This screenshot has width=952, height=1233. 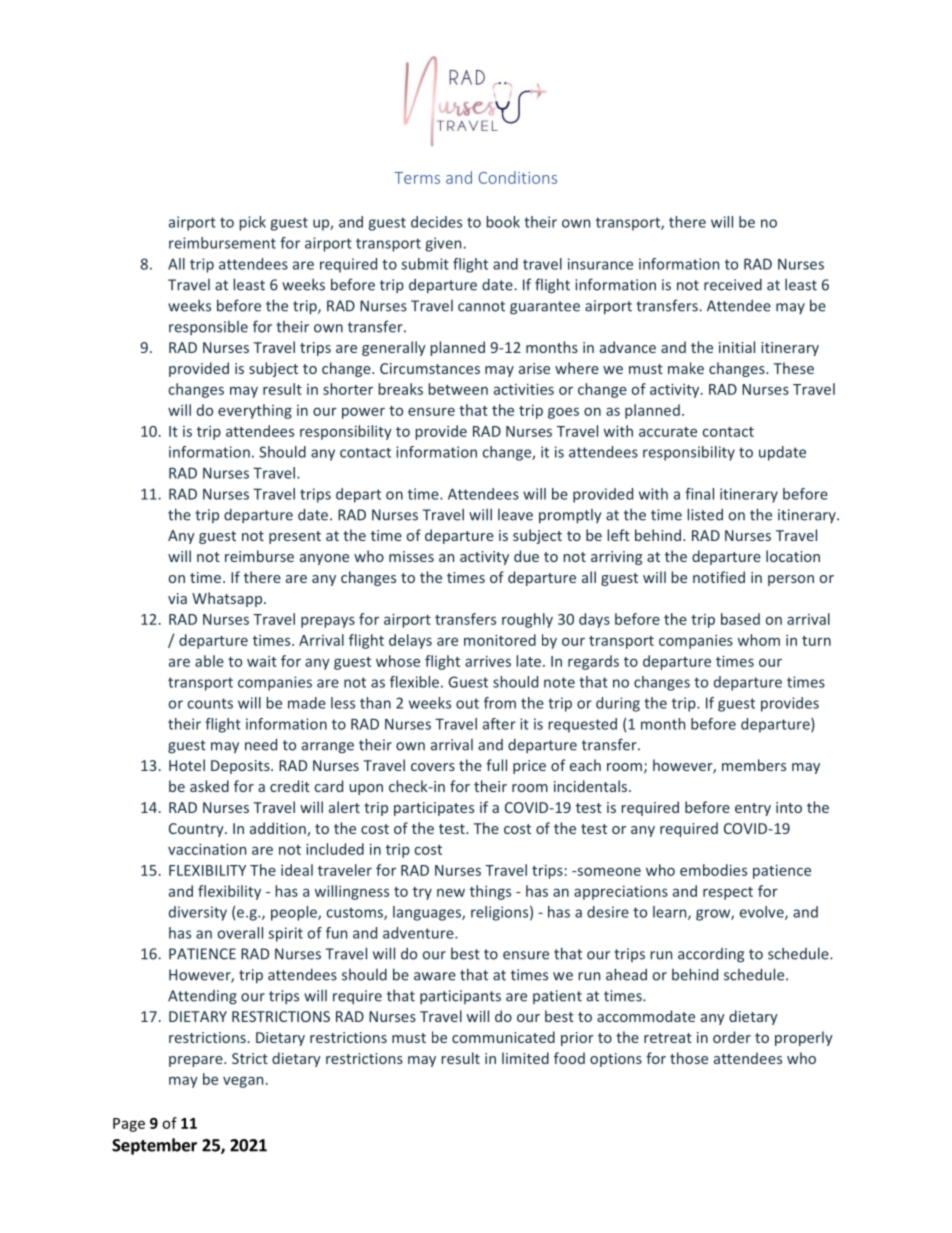 What do you see at coordinates (728, 893) in the screenshot?
I see `respect` at bounding box center [728, 893].
